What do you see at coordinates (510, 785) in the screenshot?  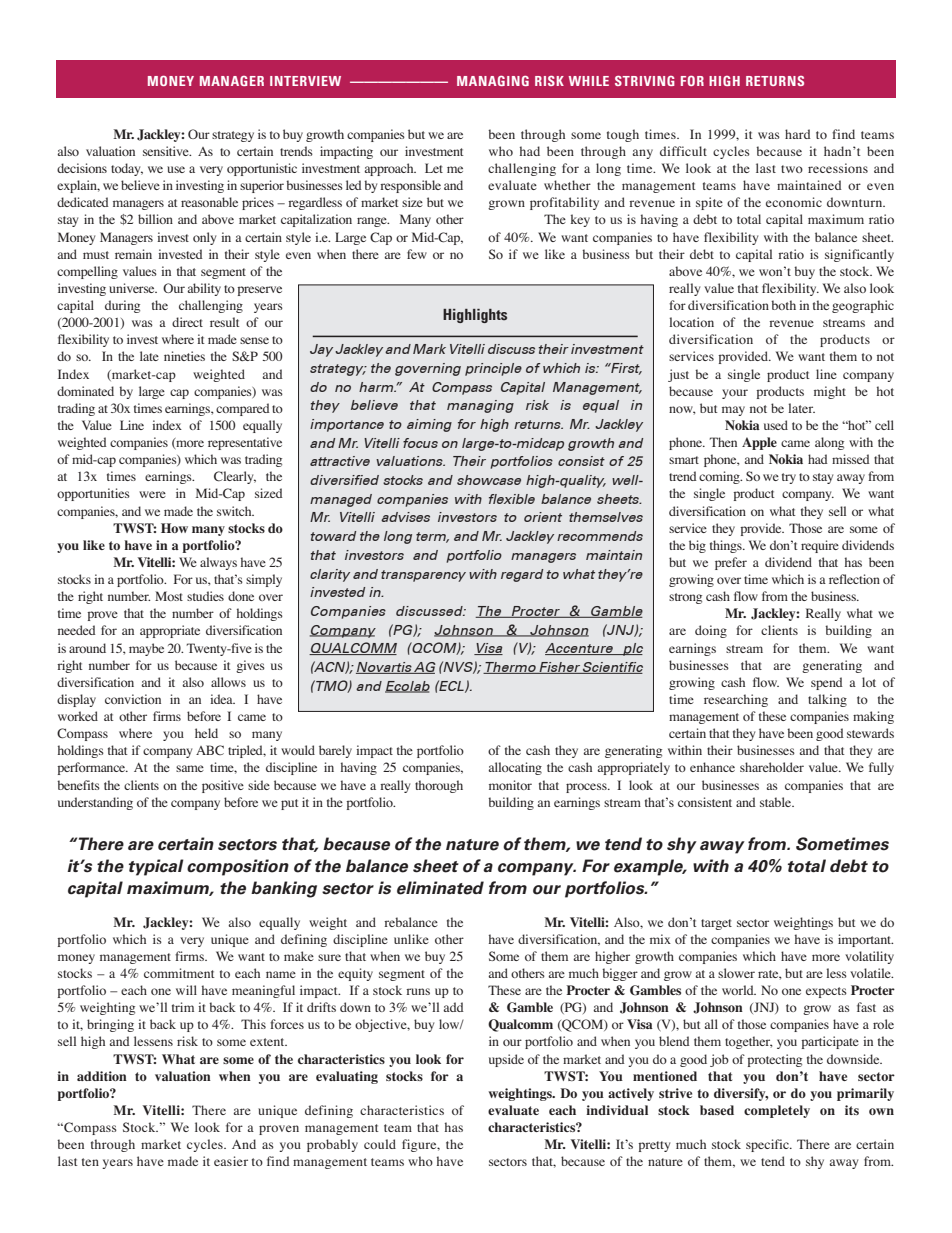 I see `monitor` at bounding box center [510, 785].
